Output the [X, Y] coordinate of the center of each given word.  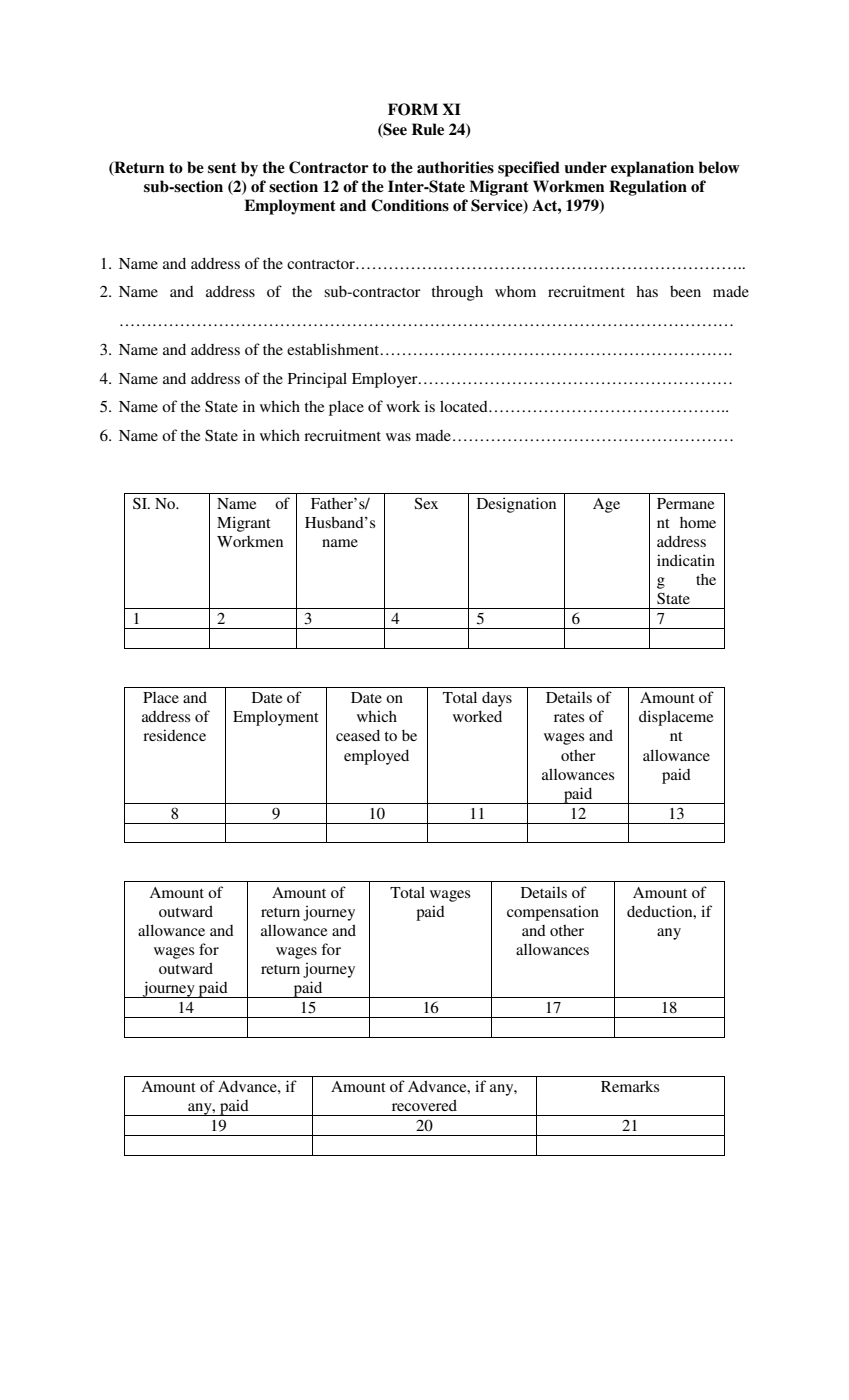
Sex [426, 503]
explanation [652, 169]
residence [174, 735]
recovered [424, 1105]
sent [222, 168]
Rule [428, 129]
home [698, 522]
